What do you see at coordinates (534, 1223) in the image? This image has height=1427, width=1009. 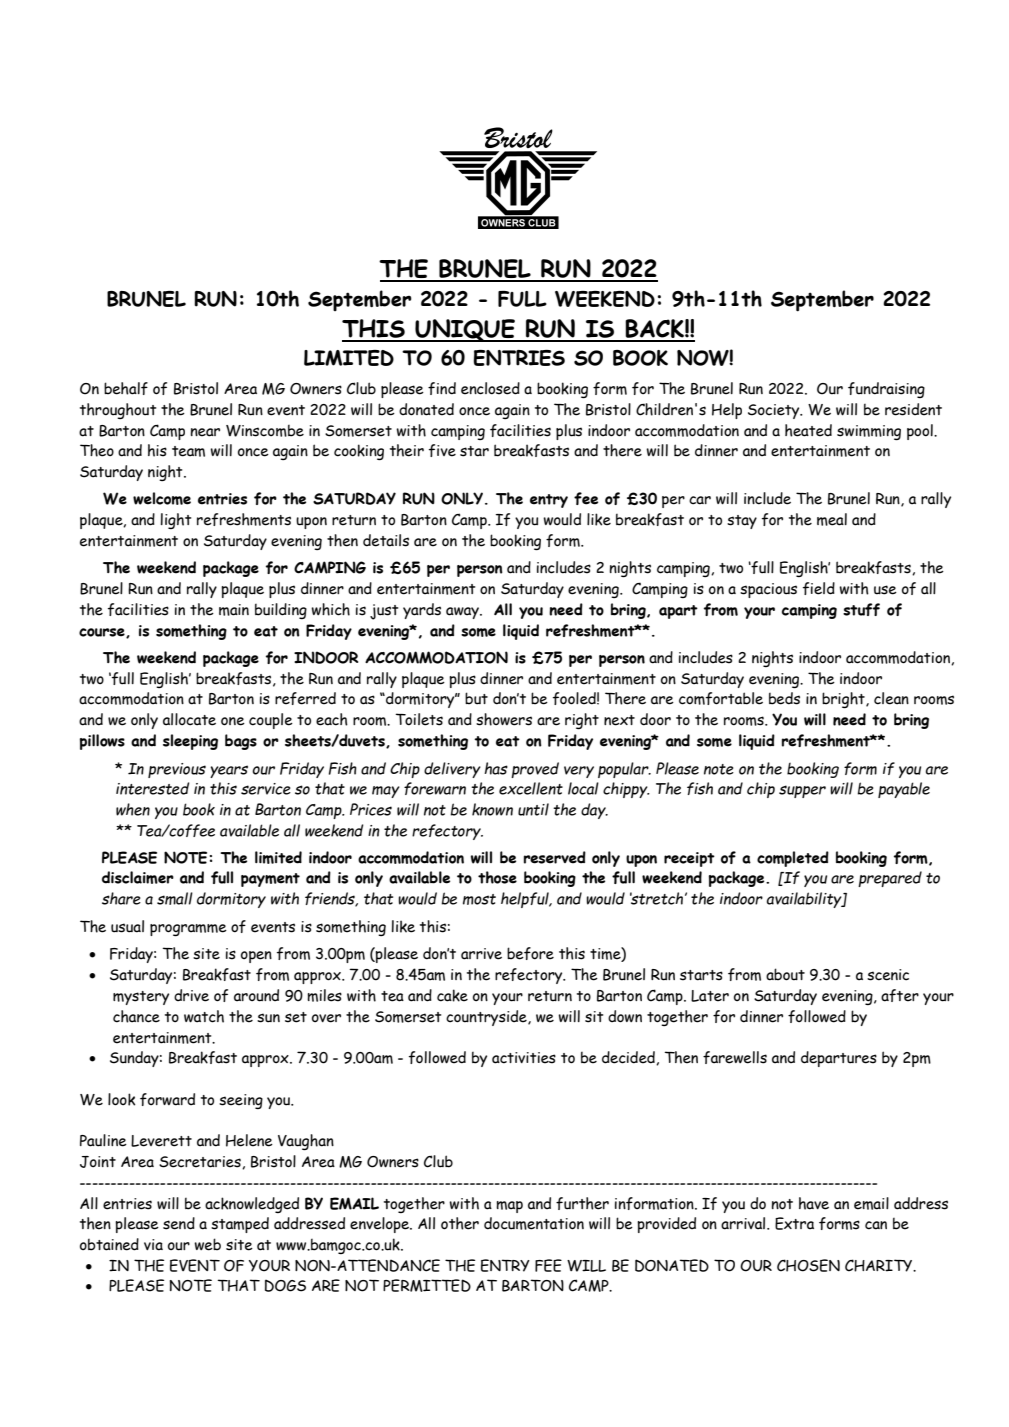 I see `documentation` at bounding box center [534, 1223].
